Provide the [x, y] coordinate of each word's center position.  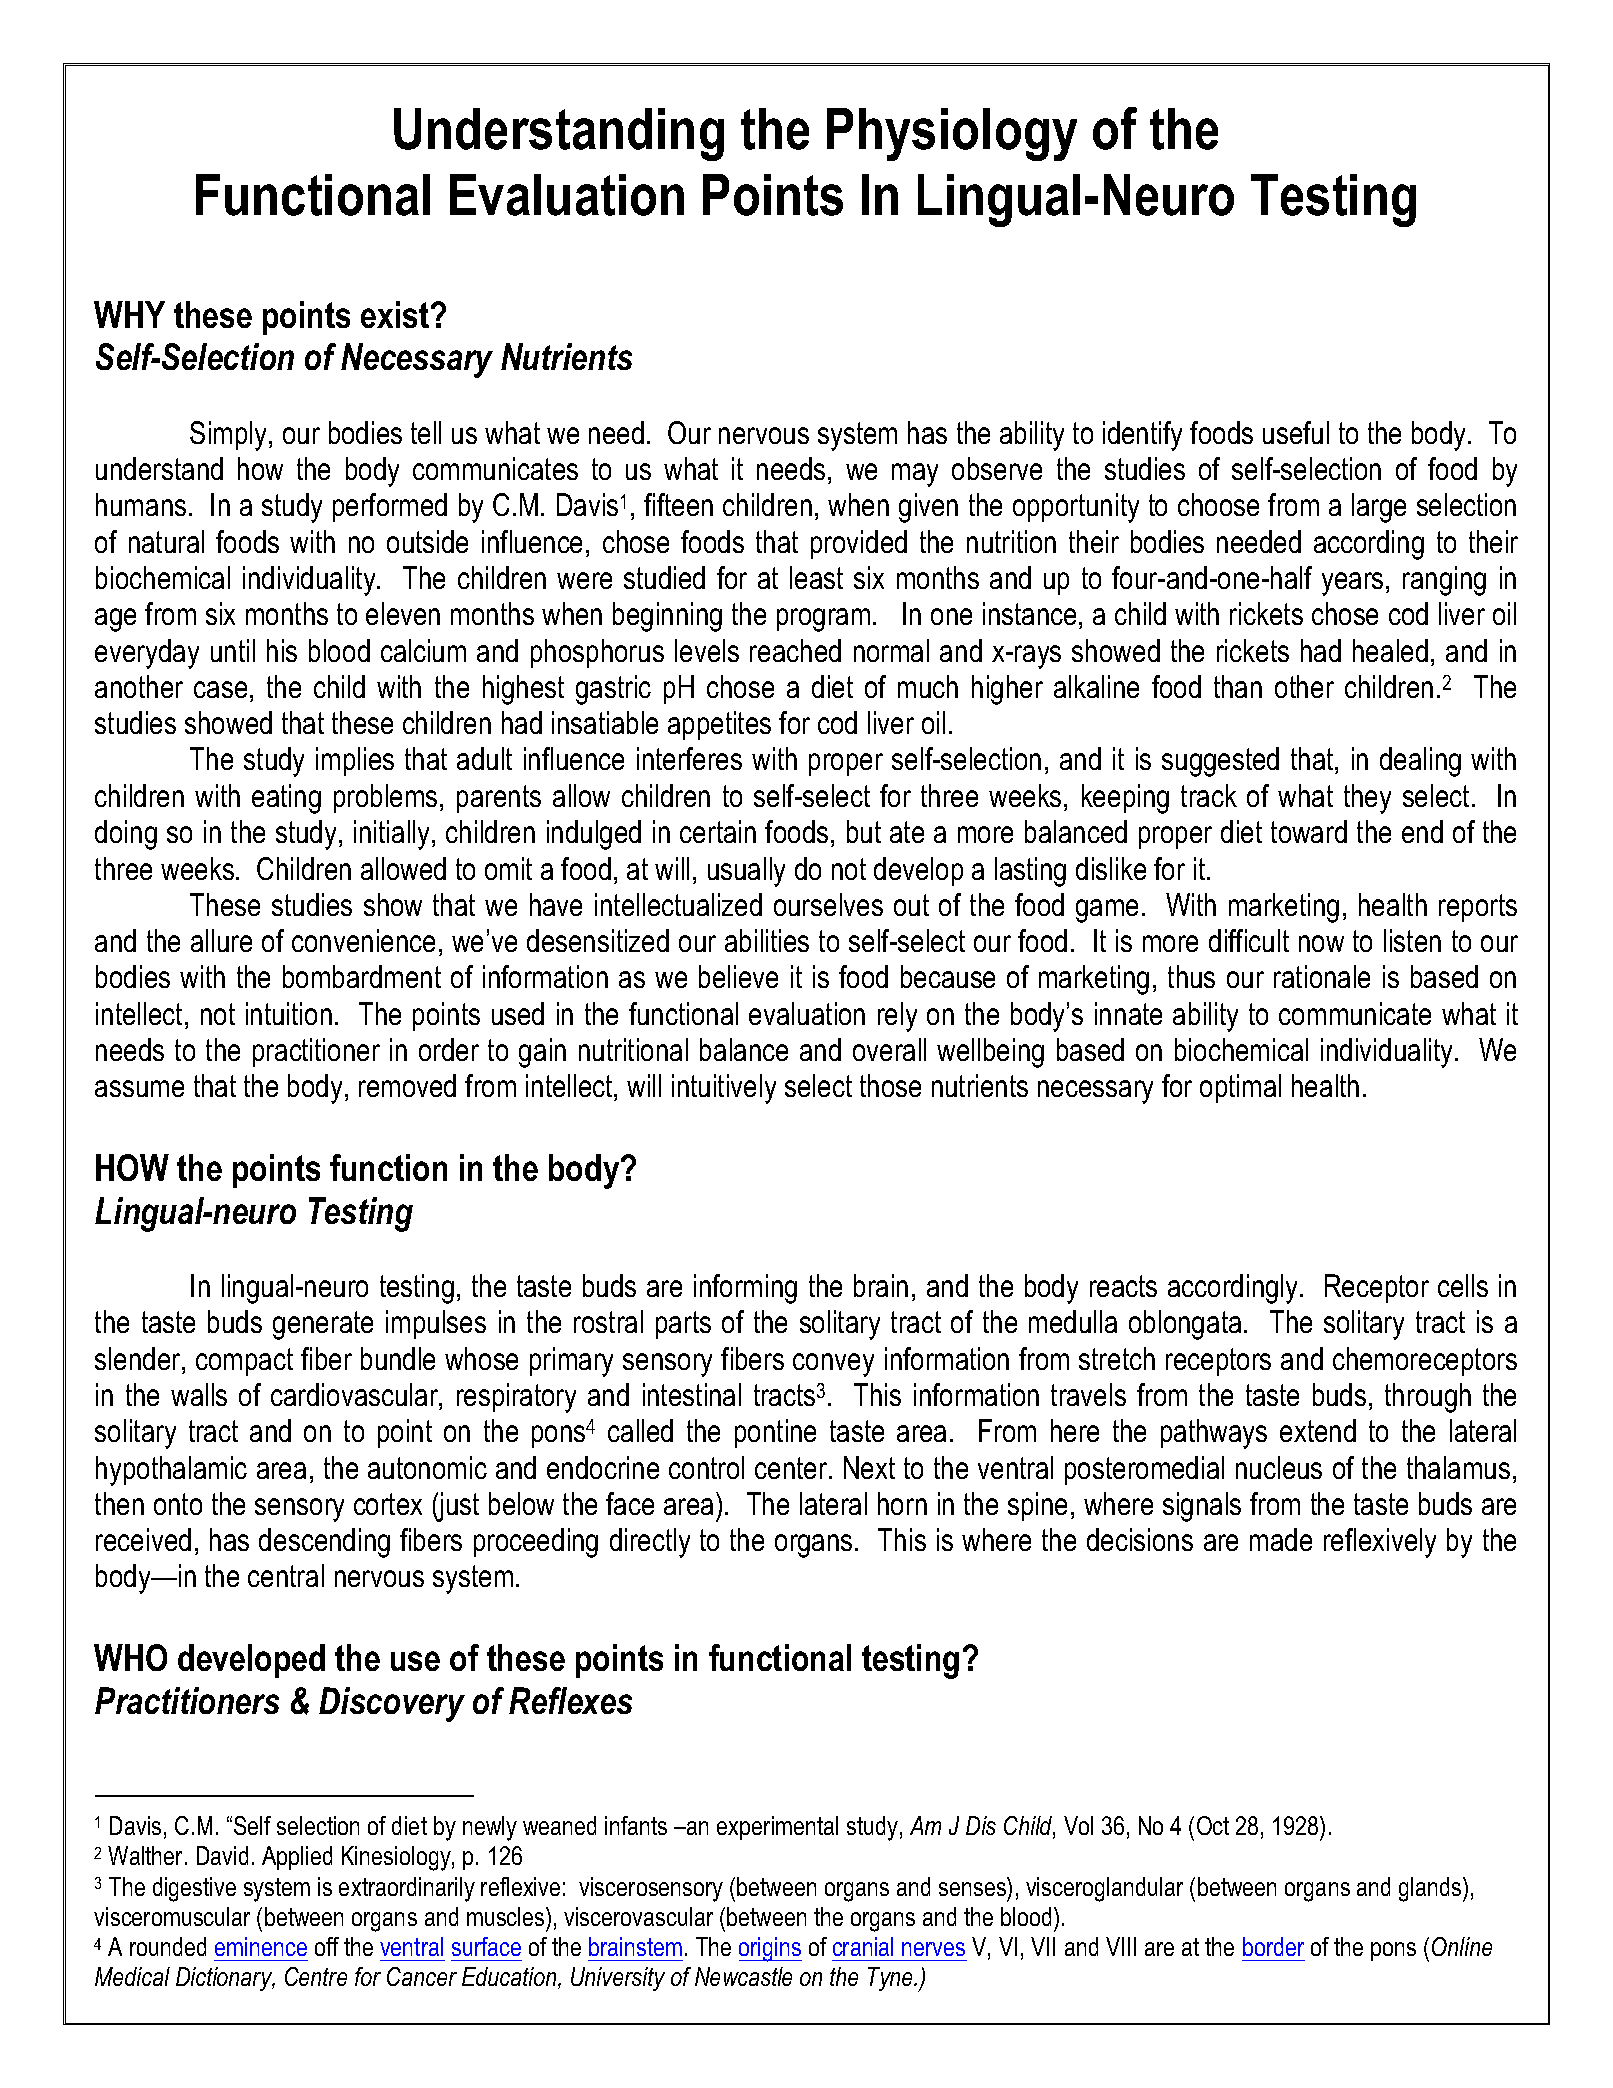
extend [1318, 1430]
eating [286, 799]
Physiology [952, 134]
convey [833, 1365]
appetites [719, 725]
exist [396, 314]
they [1367, 799]
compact [244, 1362]
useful [1296, 432]
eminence [261, 1946]
